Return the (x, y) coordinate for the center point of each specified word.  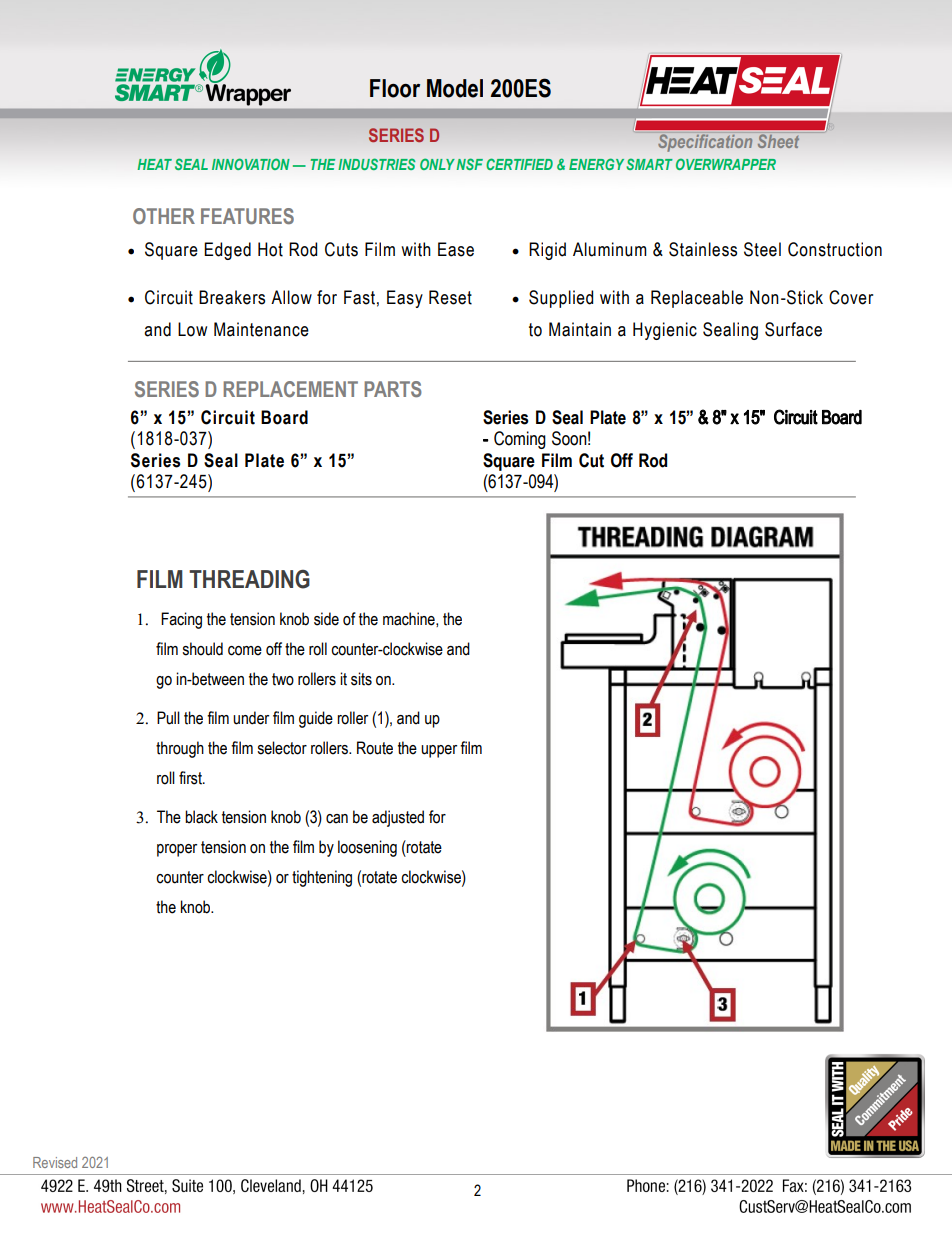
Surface (793, 329)
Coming (520, 440)
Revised (55, 1162)
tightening (322, 878)
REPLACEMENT (290, 389)
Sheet (778, 140)
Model (455, 88)
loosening (367, 848)
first (191, 778)
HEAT (155, 164)
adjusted (398, 818)
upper (439, 751)
